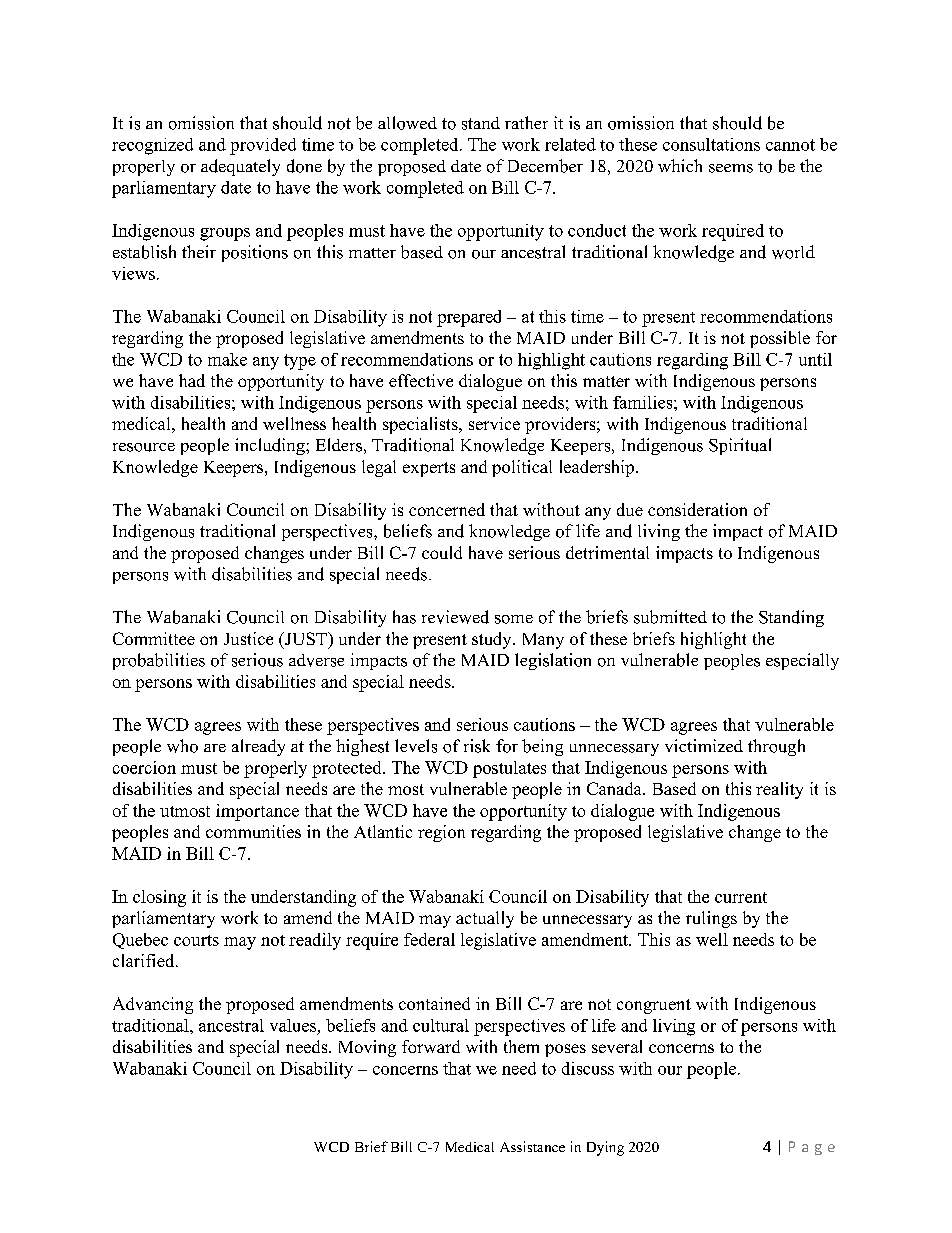 The width and height of the screenshot is (952, 1233). Describe the element at coordinates (271, 446) in the screenshot. I see `including` at that location.
